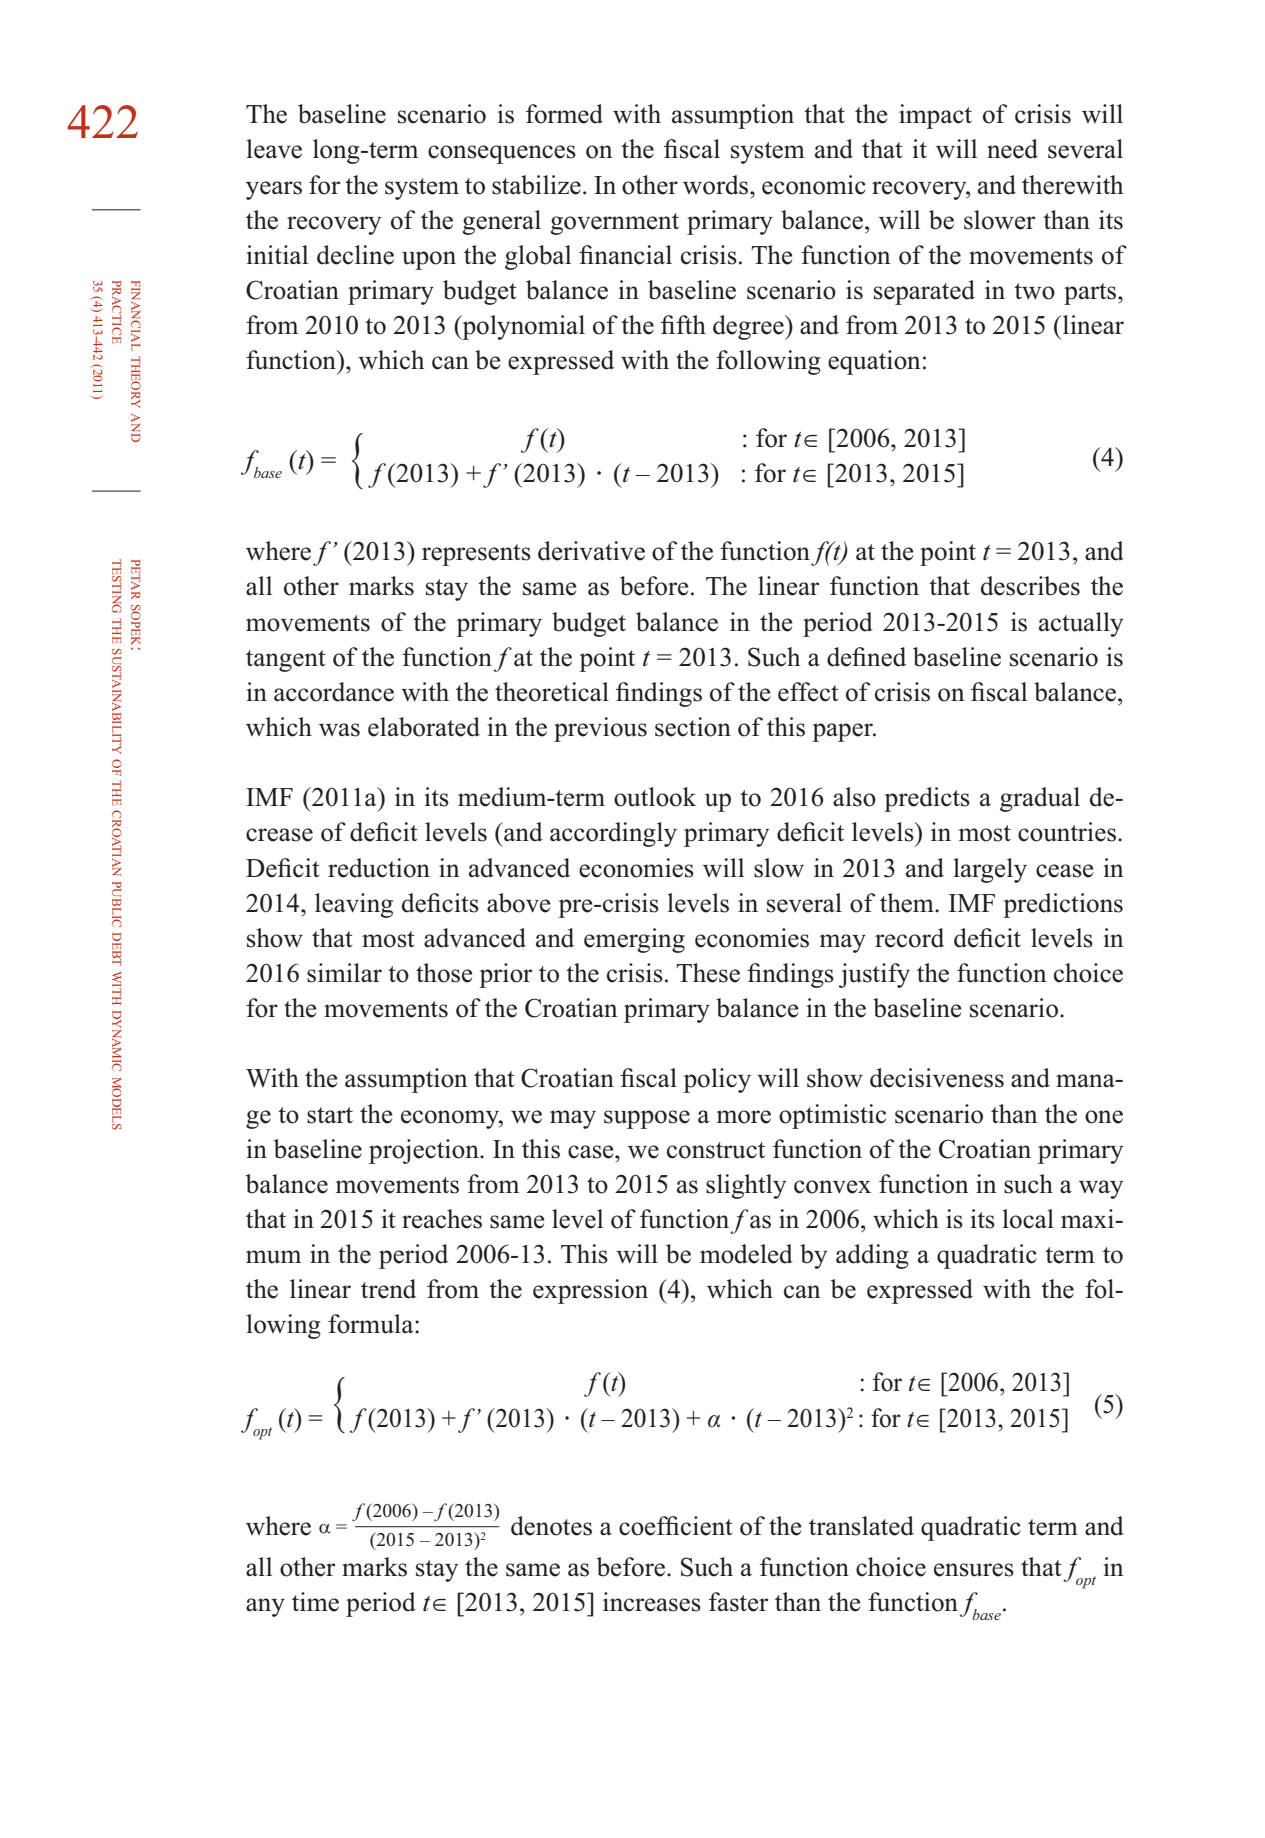 This image has height=1838, width=1265. Describe the element at coordinates (937, 1078) in the image. I see `decisiveness` at that location.
